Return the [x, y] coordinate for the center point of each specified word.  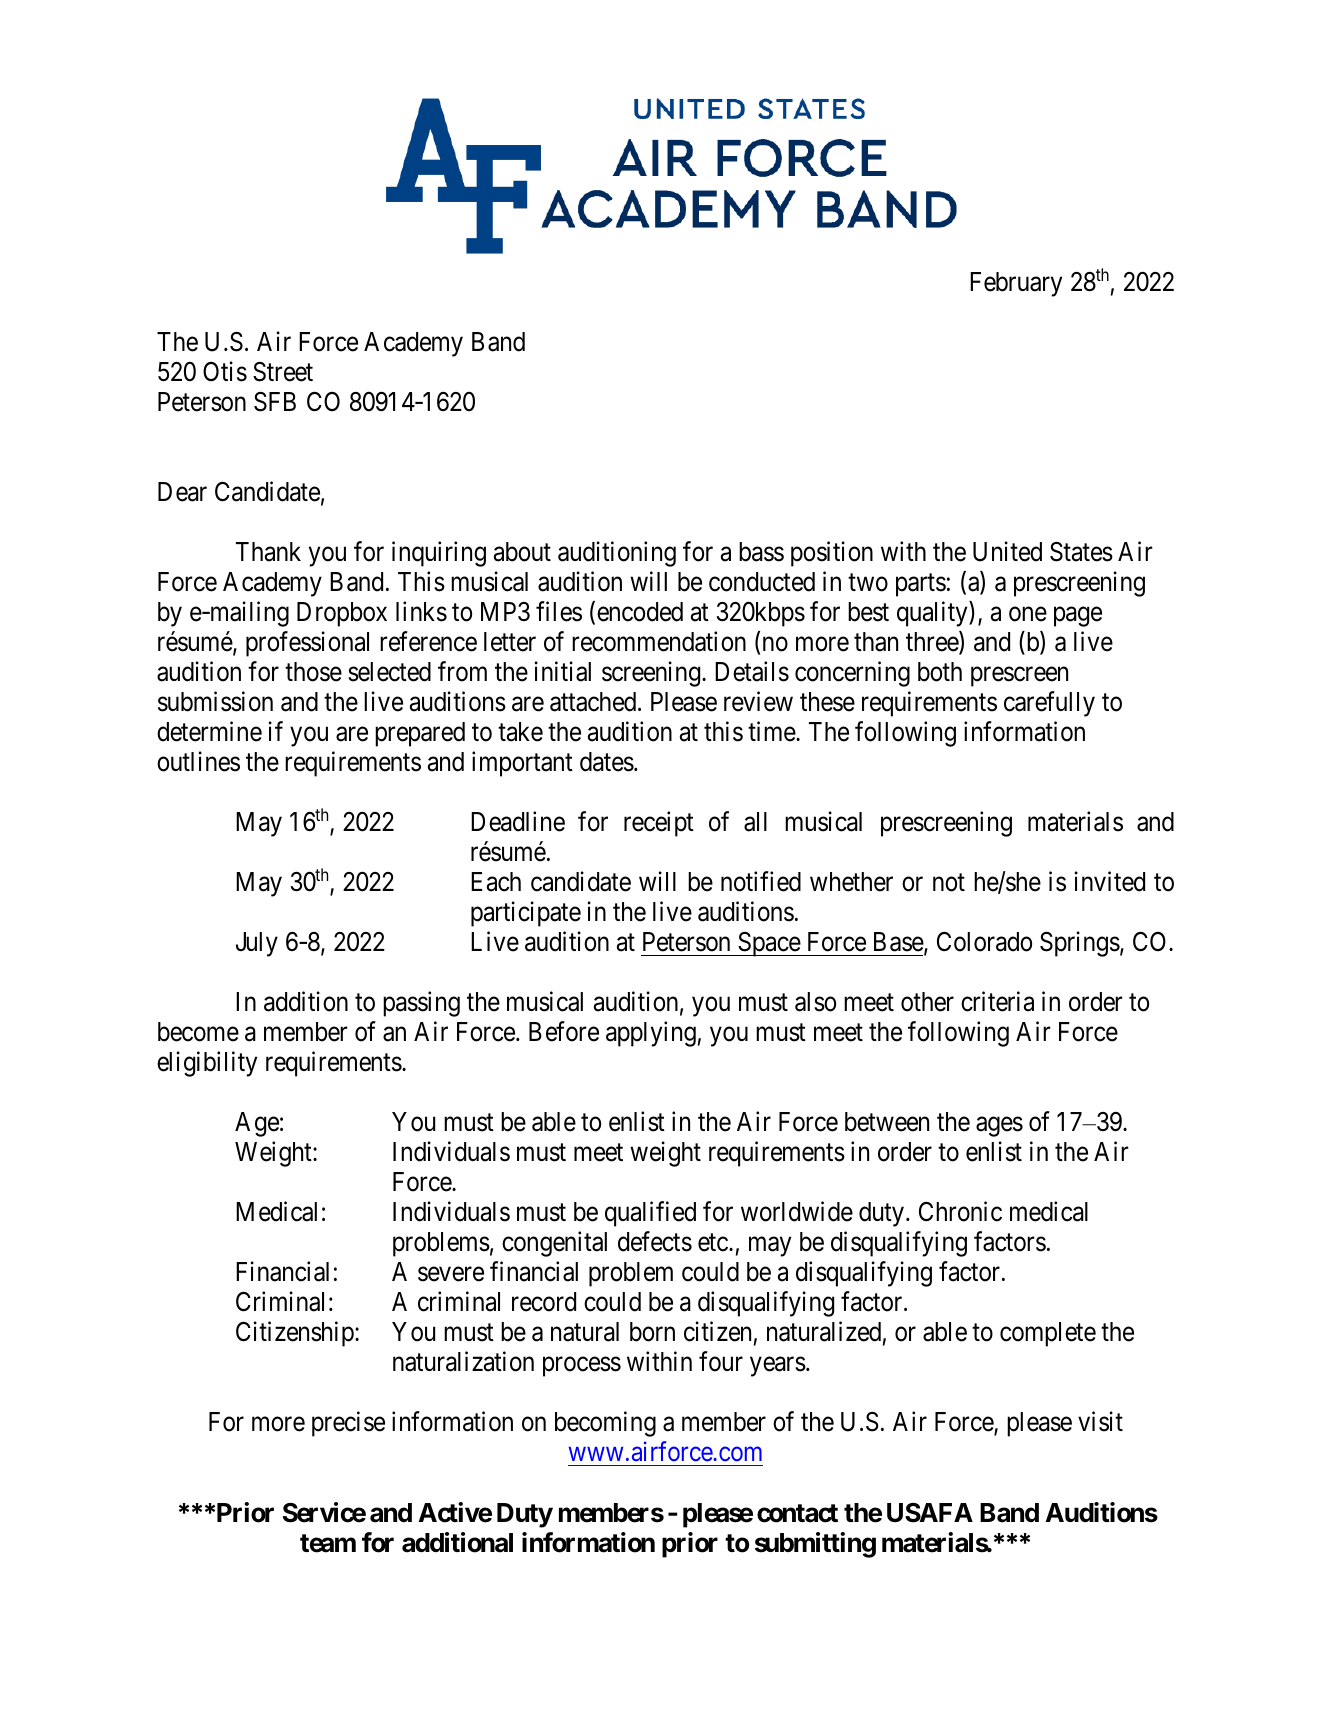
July [257, 944]
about [522, 552]
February [1016, 284]
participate [526, 914]
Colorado [984, 942]
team [328, 1543]
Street [283, 372]
